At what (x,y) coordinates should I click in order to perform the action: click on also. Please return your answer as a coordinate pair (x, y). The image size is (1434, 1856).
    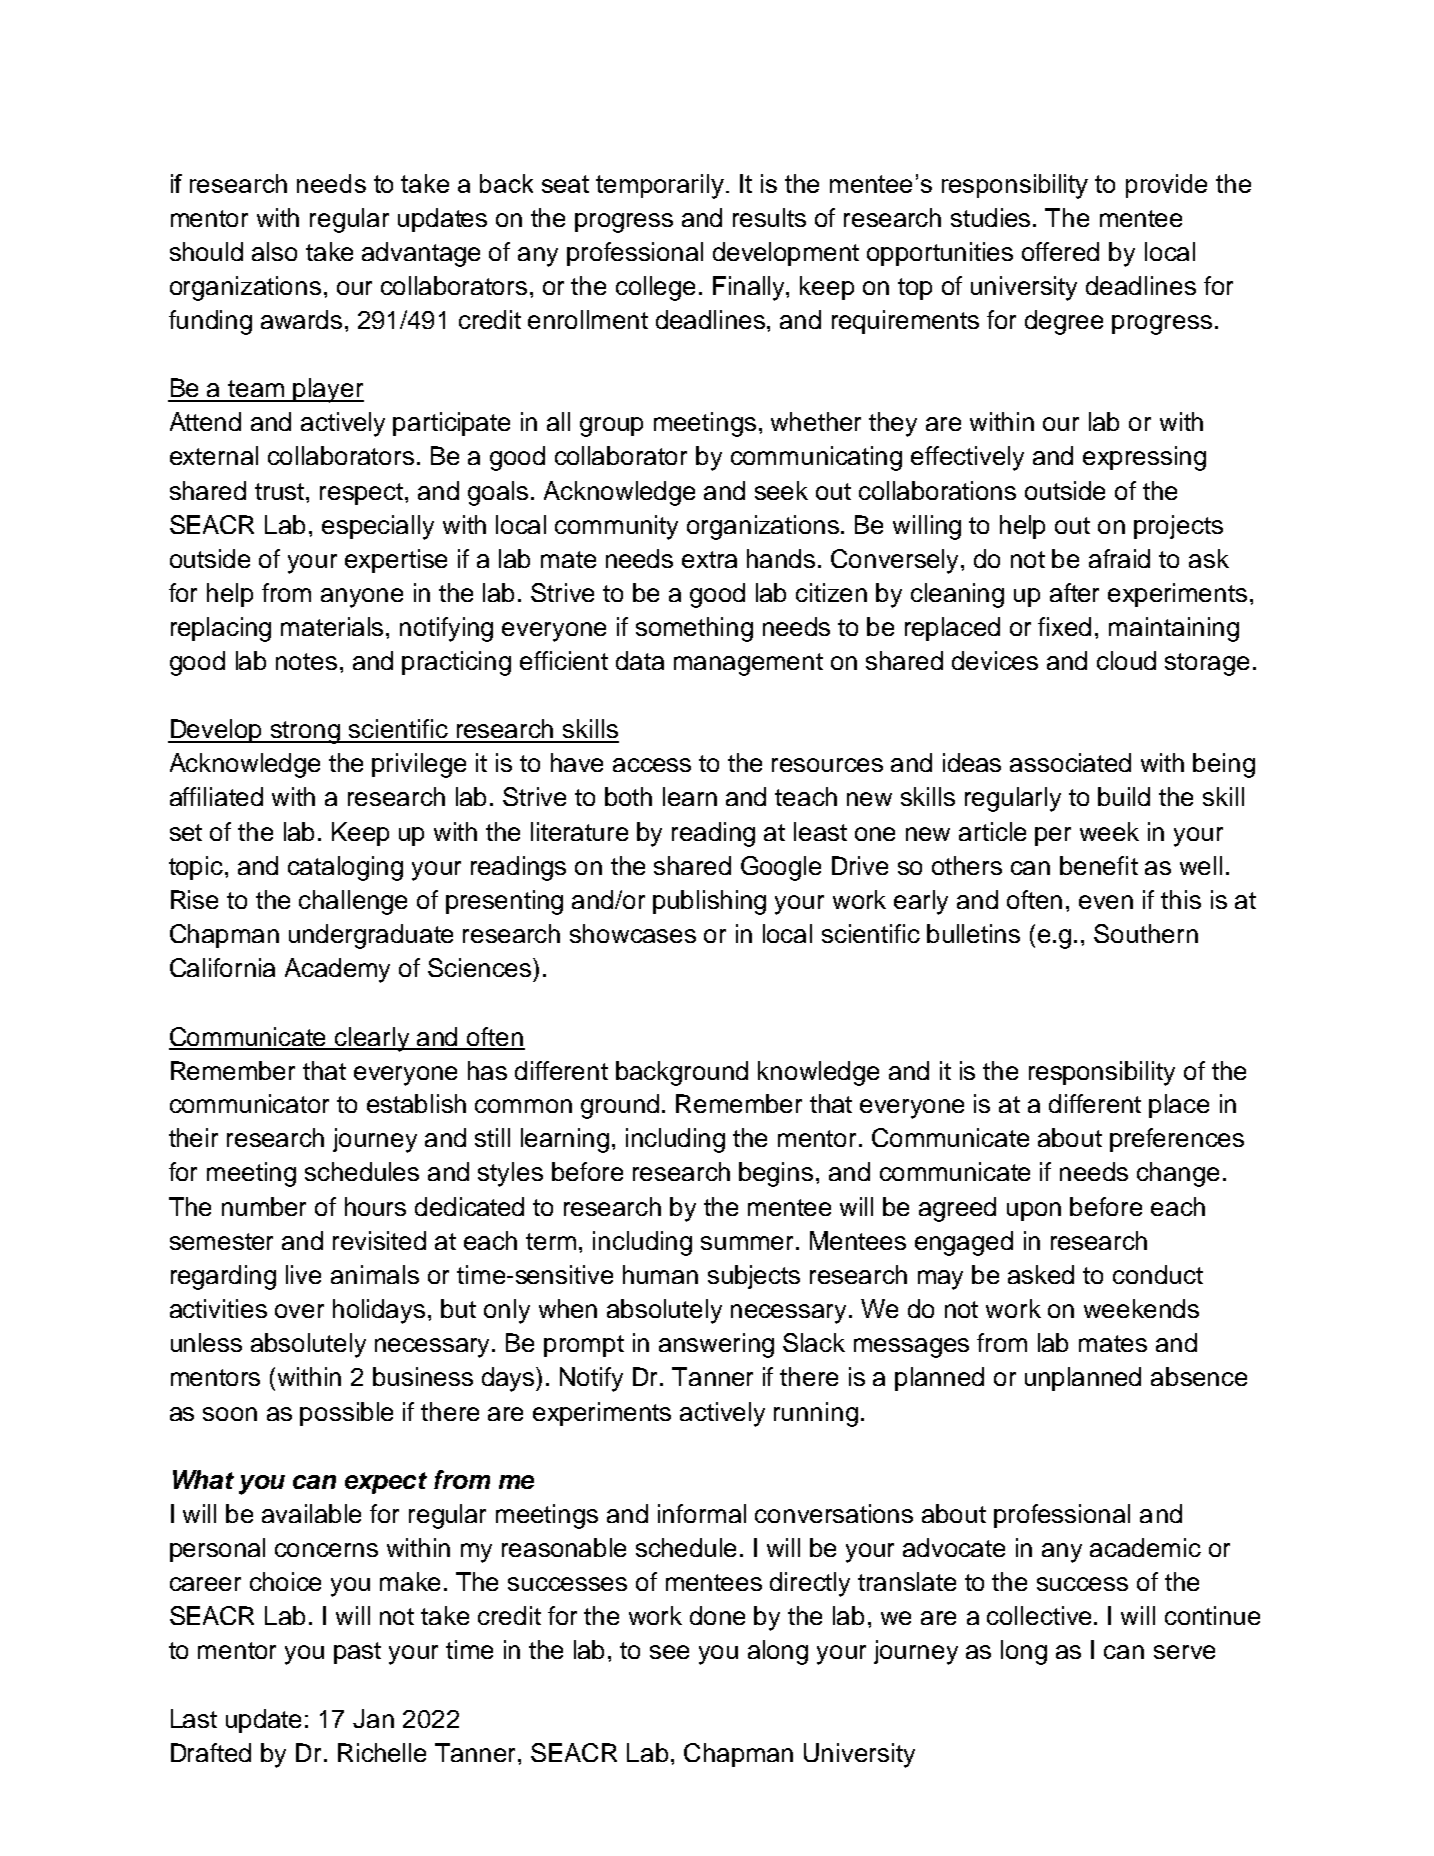
    Looking at the image, I should click on (274, 251).
